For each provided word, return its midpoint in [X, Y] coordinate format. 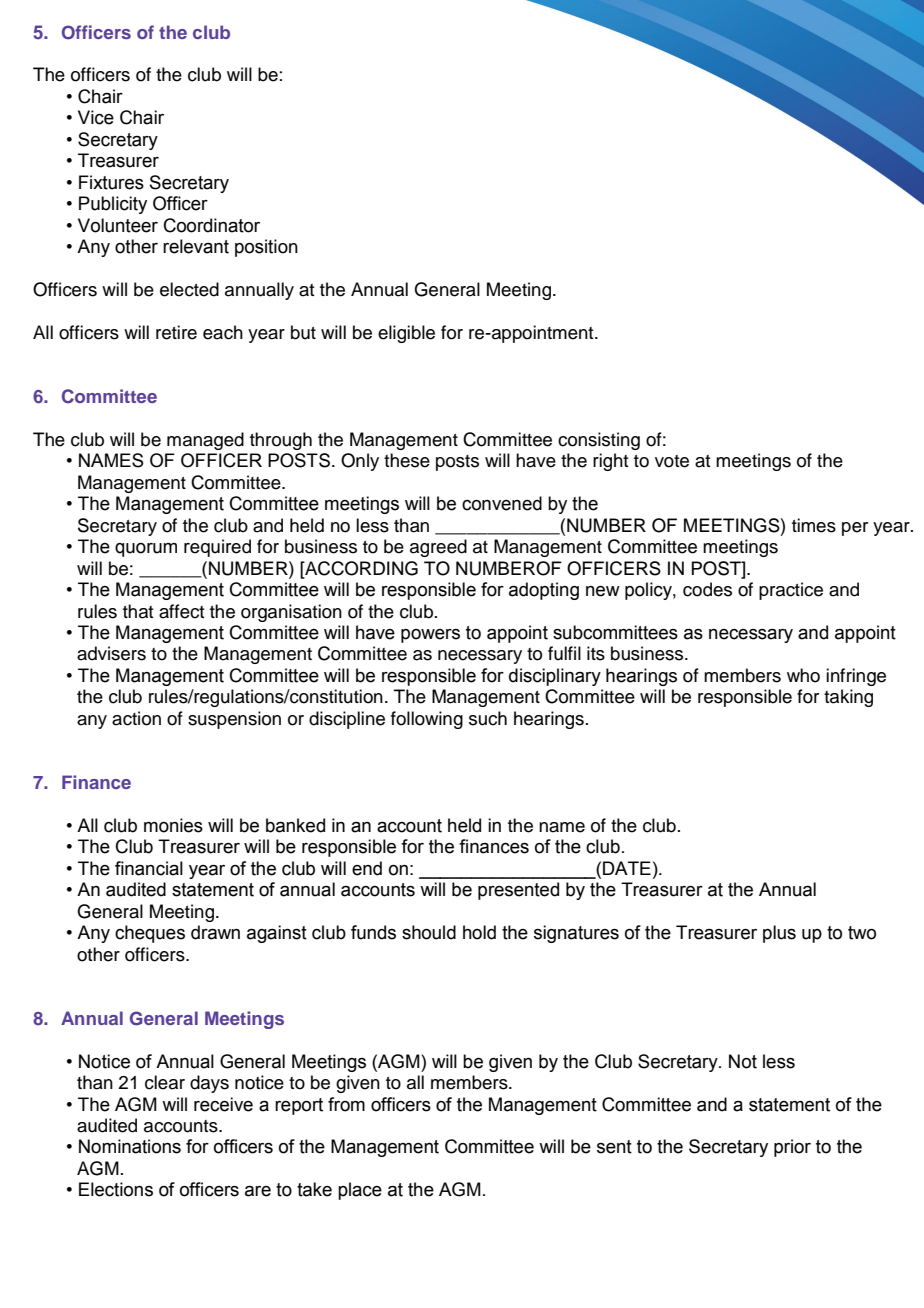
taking [848, 698]
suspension [234, 720]
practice [791, 591]
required [217, 548]
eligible [406, 334]
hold [479, 932]
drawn [215, 932]
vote [672, 461]
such [488, 718]
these [407, 460]
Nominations [130, 1146]
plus [779, 934]
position [266, 248]
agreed [438, 548]
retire [176, 332]
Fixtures [111, 182]
